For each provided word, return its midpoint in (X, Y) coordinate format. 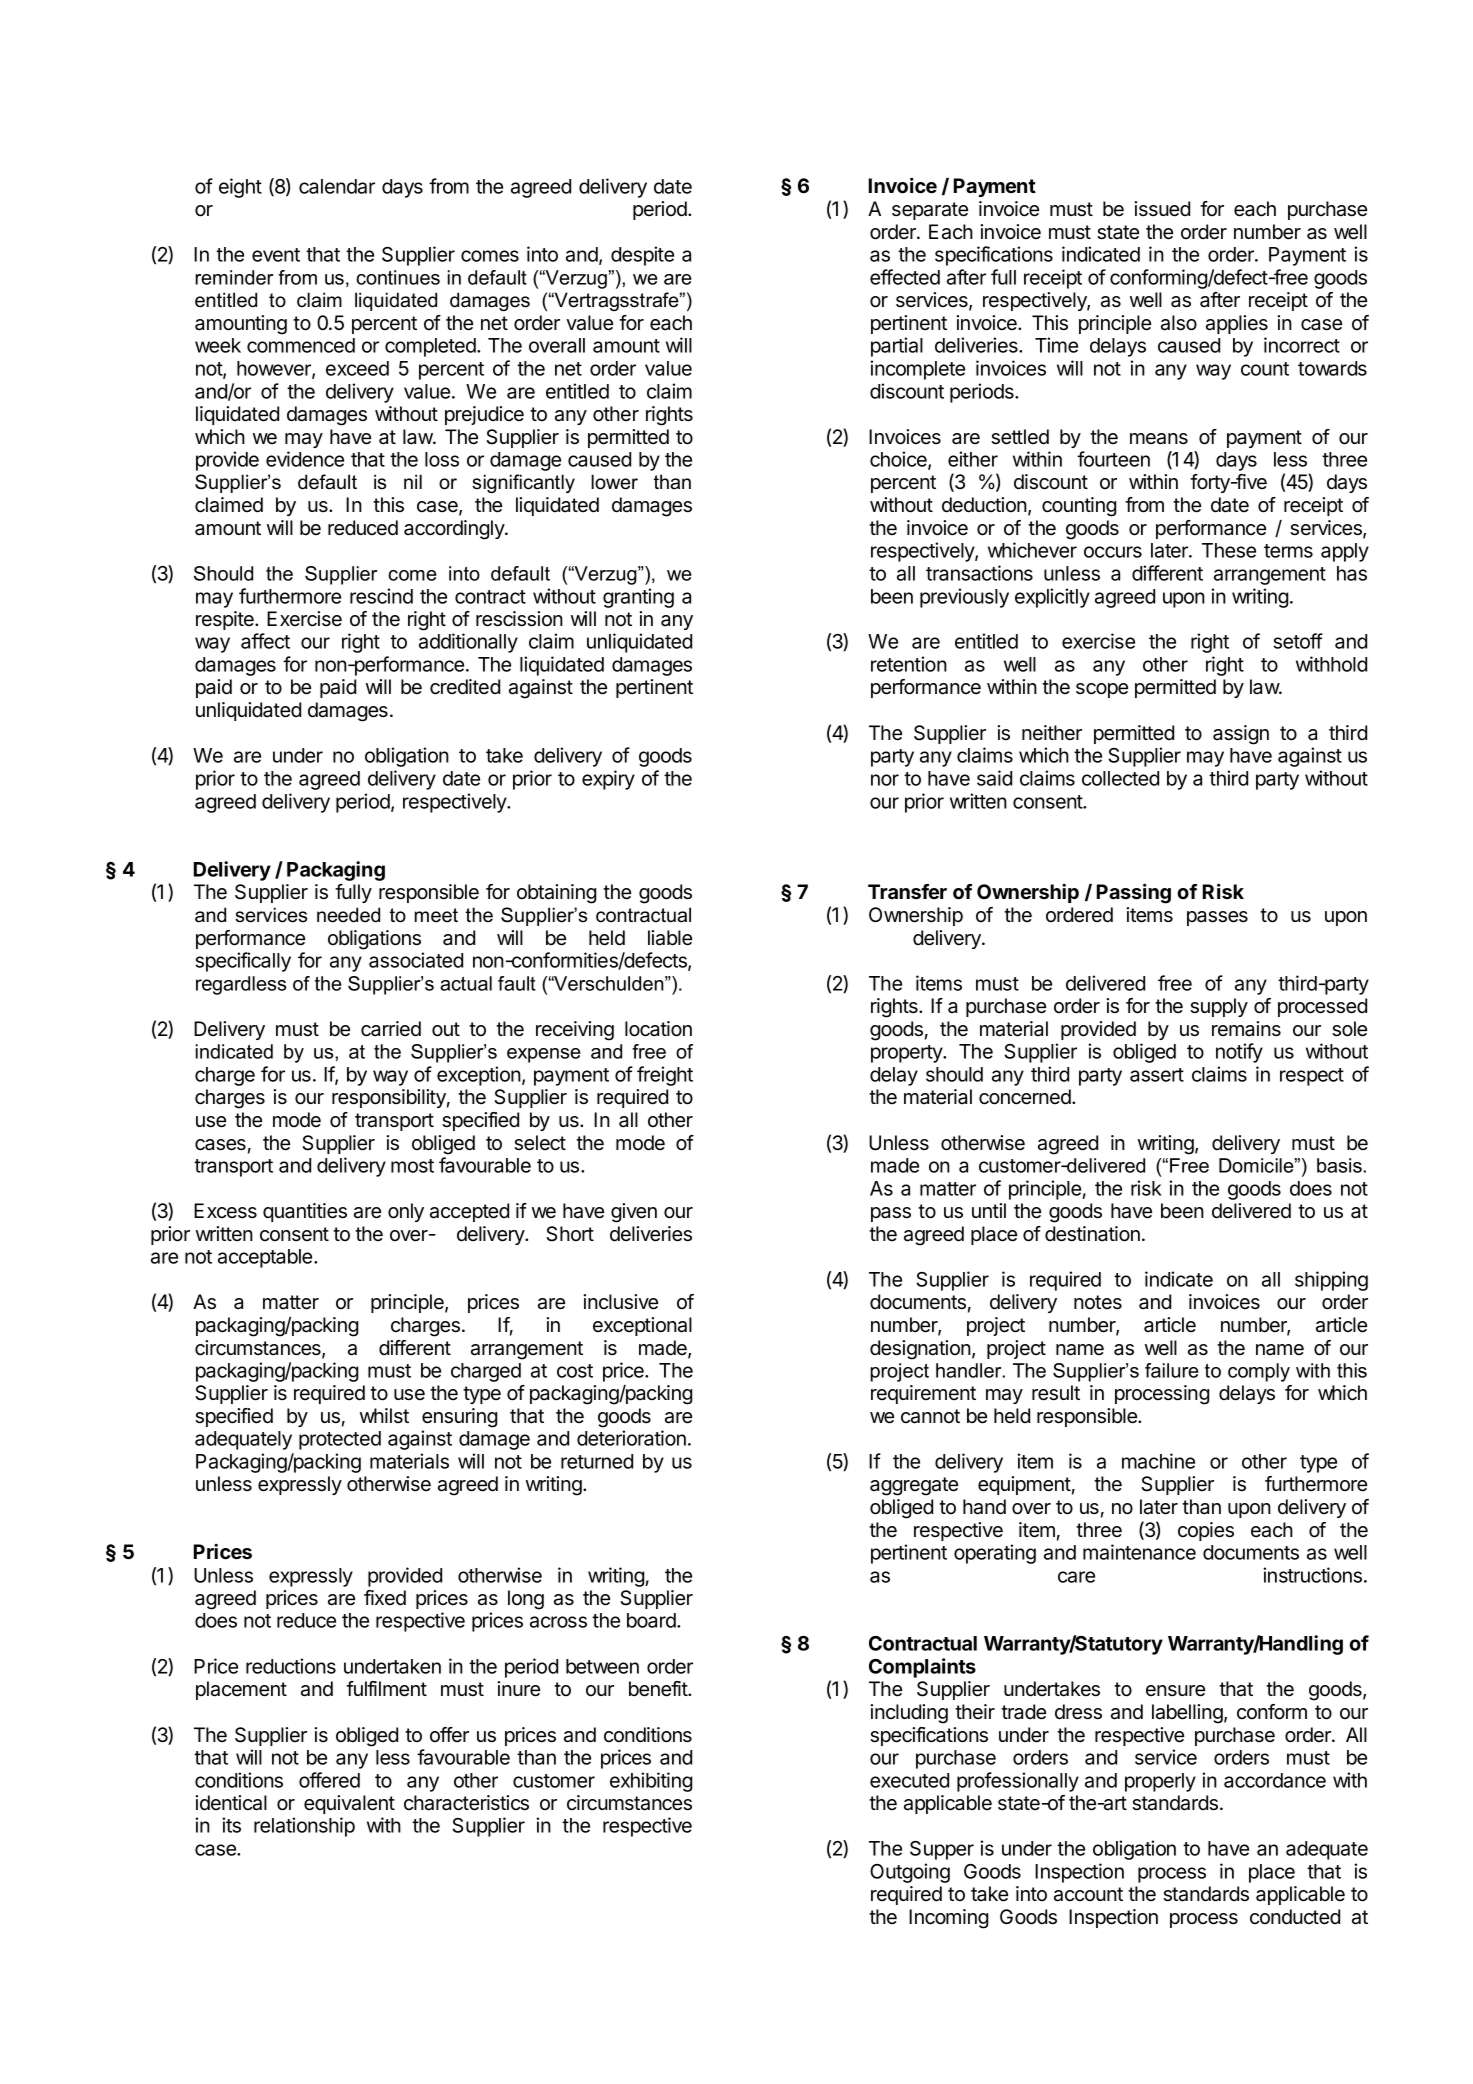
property (908, 1054)
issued (1162, 209)
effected (905, 277)
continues (398, 277)
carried (391, 1029)
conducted (1295, 1917)
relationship (304, 1827)
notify (1239, 1053)
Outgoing (910, 1873)
